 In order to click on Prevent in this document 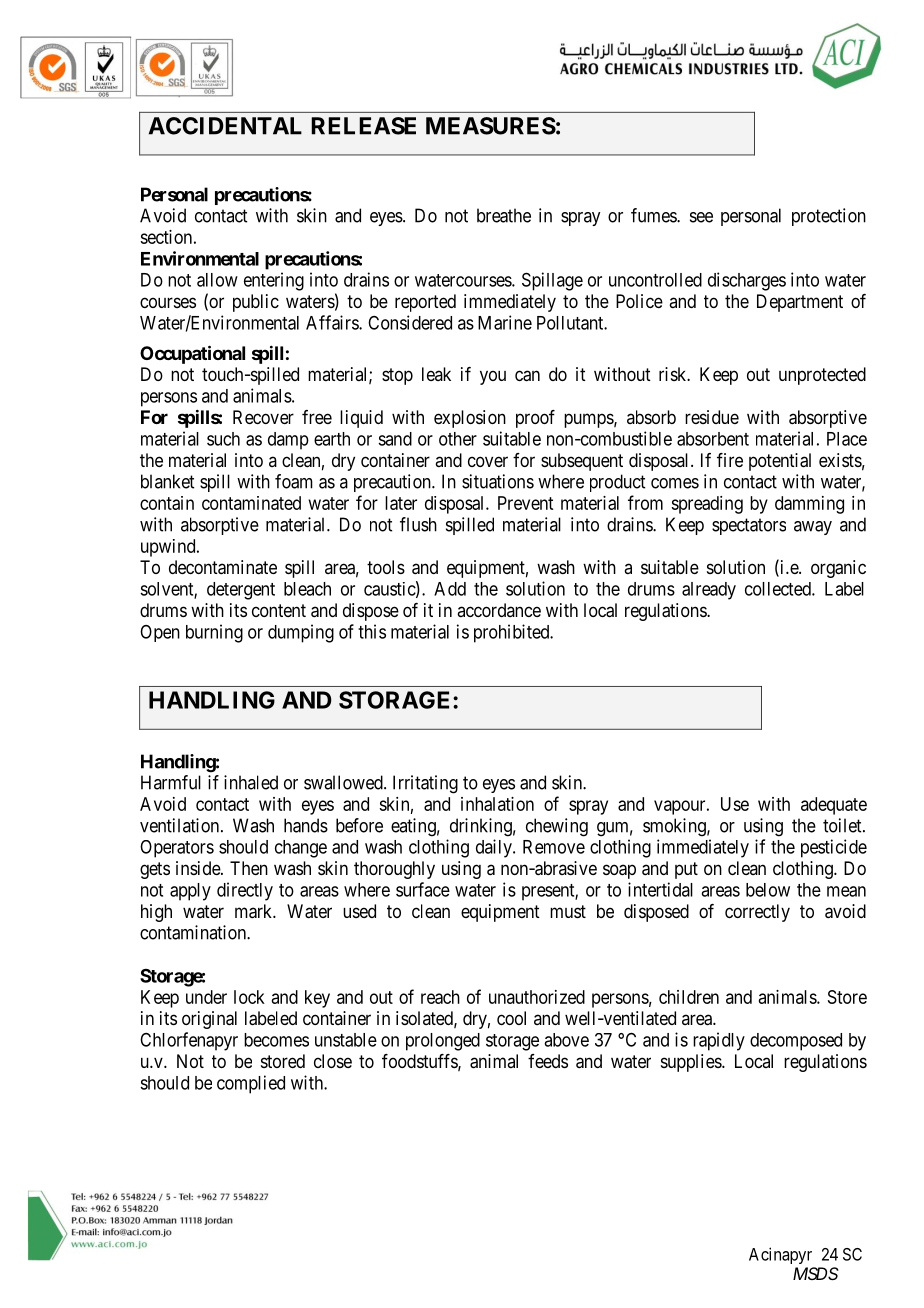, I will do `click(525, 503)`.
